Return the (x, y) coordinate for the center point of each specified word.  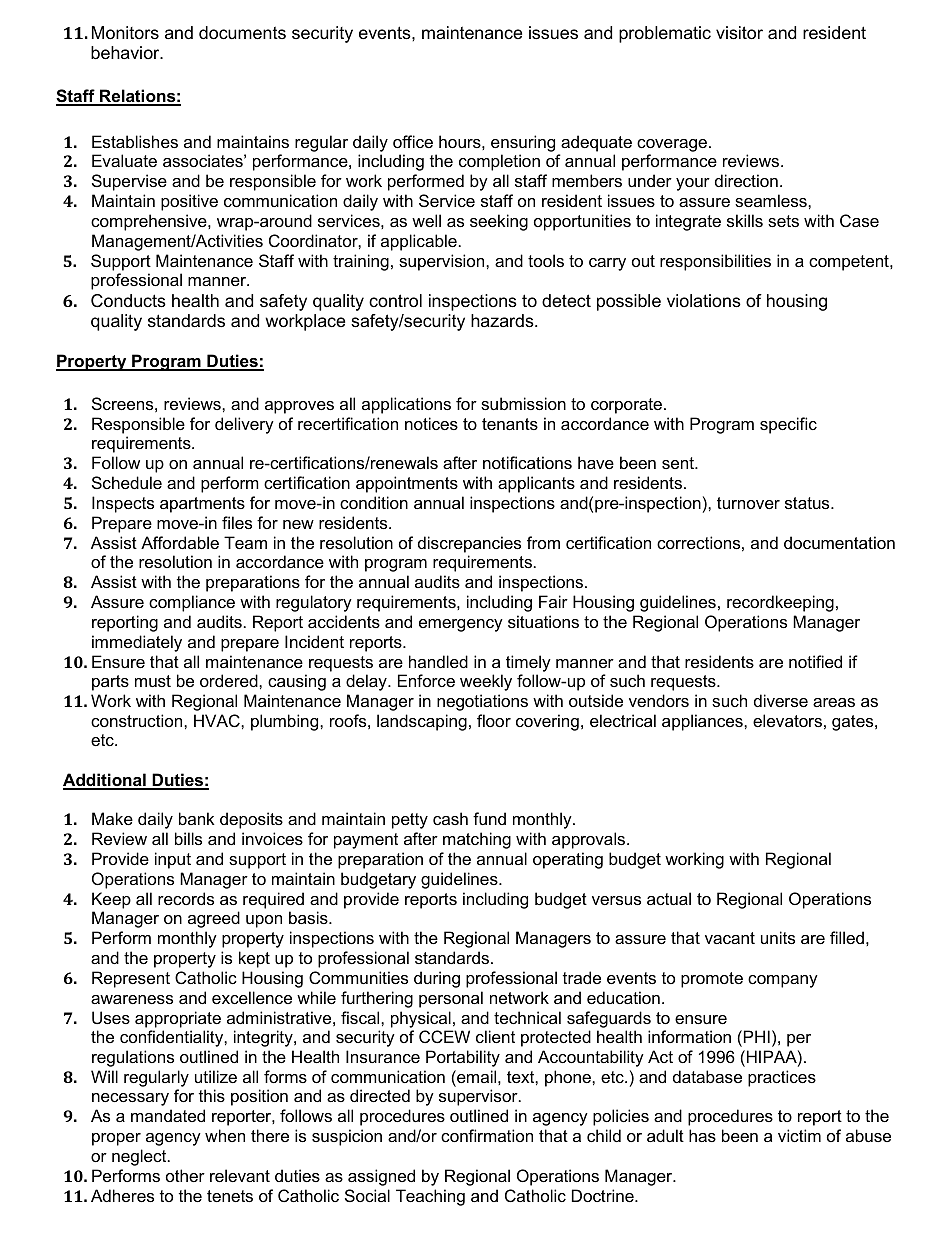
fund (489, 818)
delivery (244, 425)
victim (799, 1135)
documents (242, 33)
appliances (703, 722)
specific (788, 425)
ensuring (523, 143)
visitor (739, 33)
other (185, 1175)
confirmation (487, 1135)
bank (197, 818)
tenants (510, 424)
